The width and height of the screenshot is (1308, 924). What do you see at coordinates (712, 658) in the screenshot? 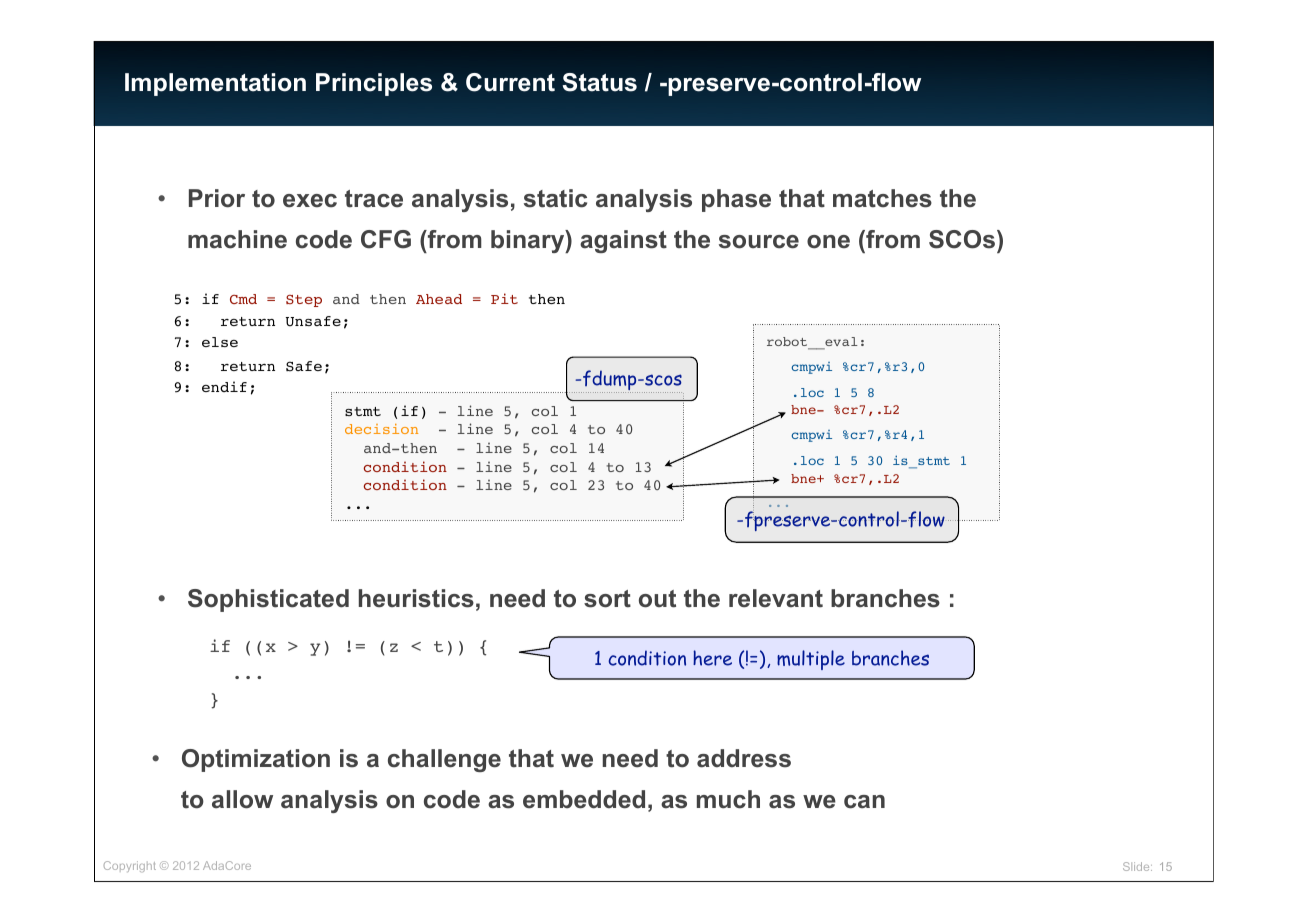
I see `here` at bounding box center [712, 658].
